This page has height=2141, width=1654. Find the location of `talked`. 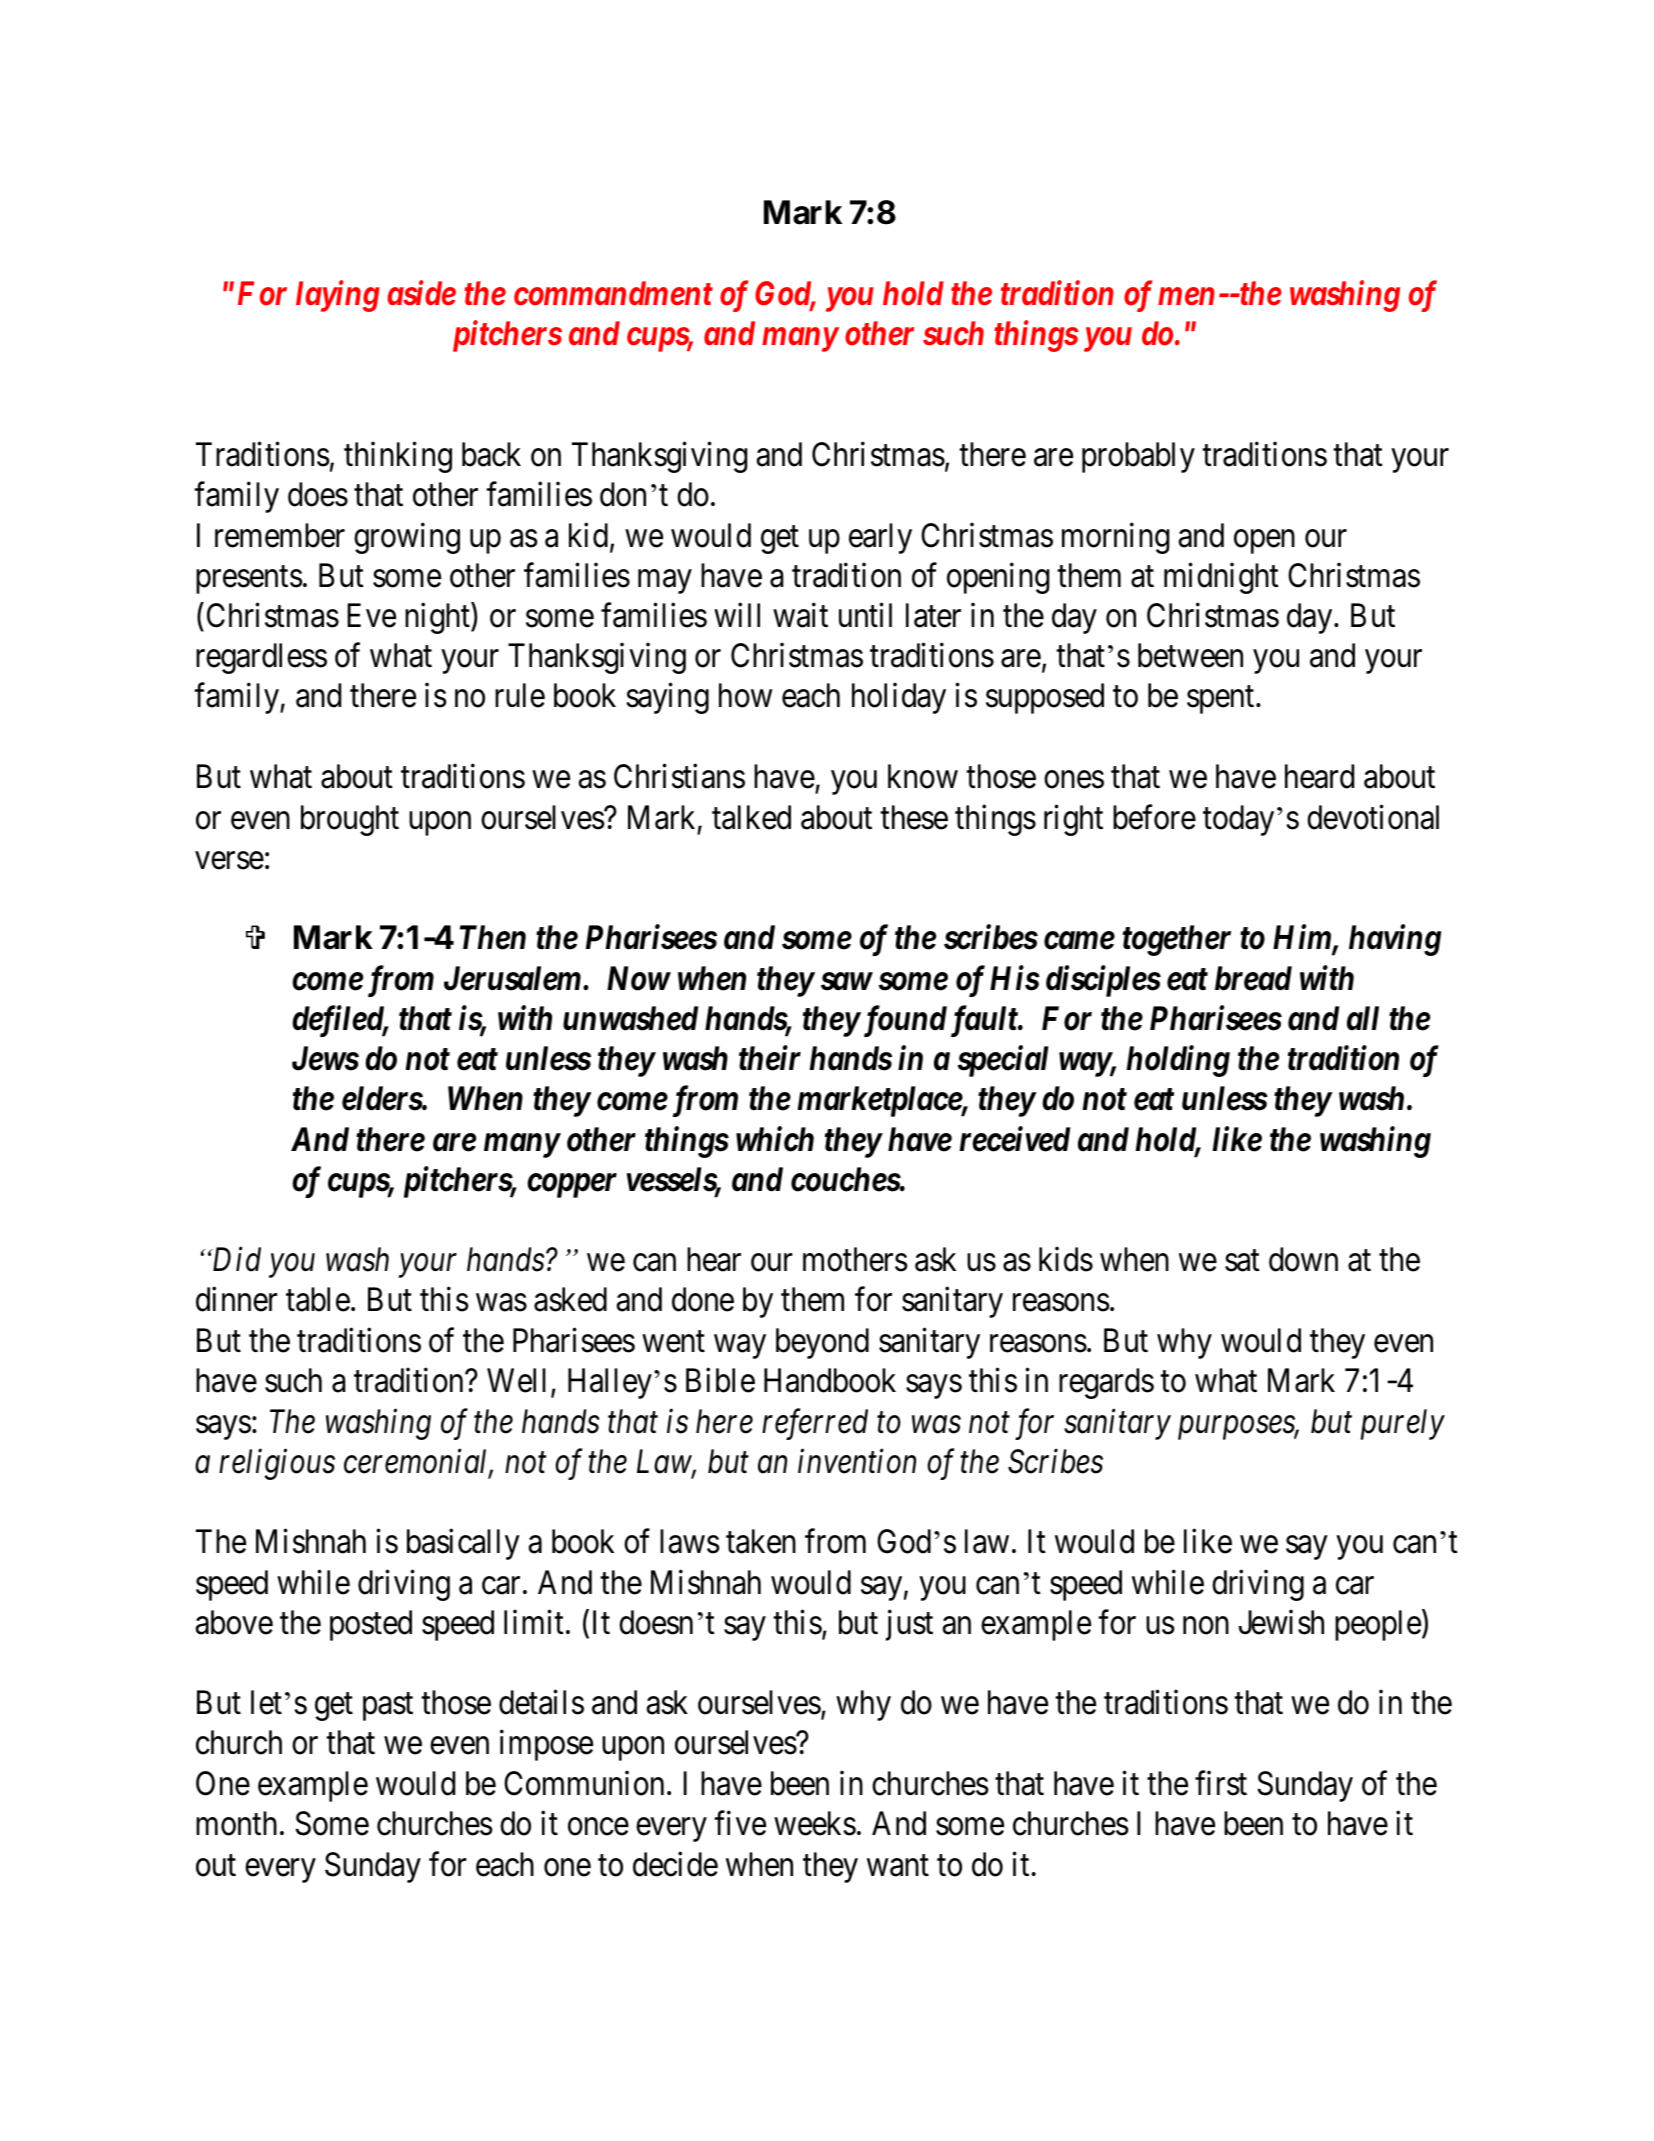

talked is located at coordinates (751, 817).
